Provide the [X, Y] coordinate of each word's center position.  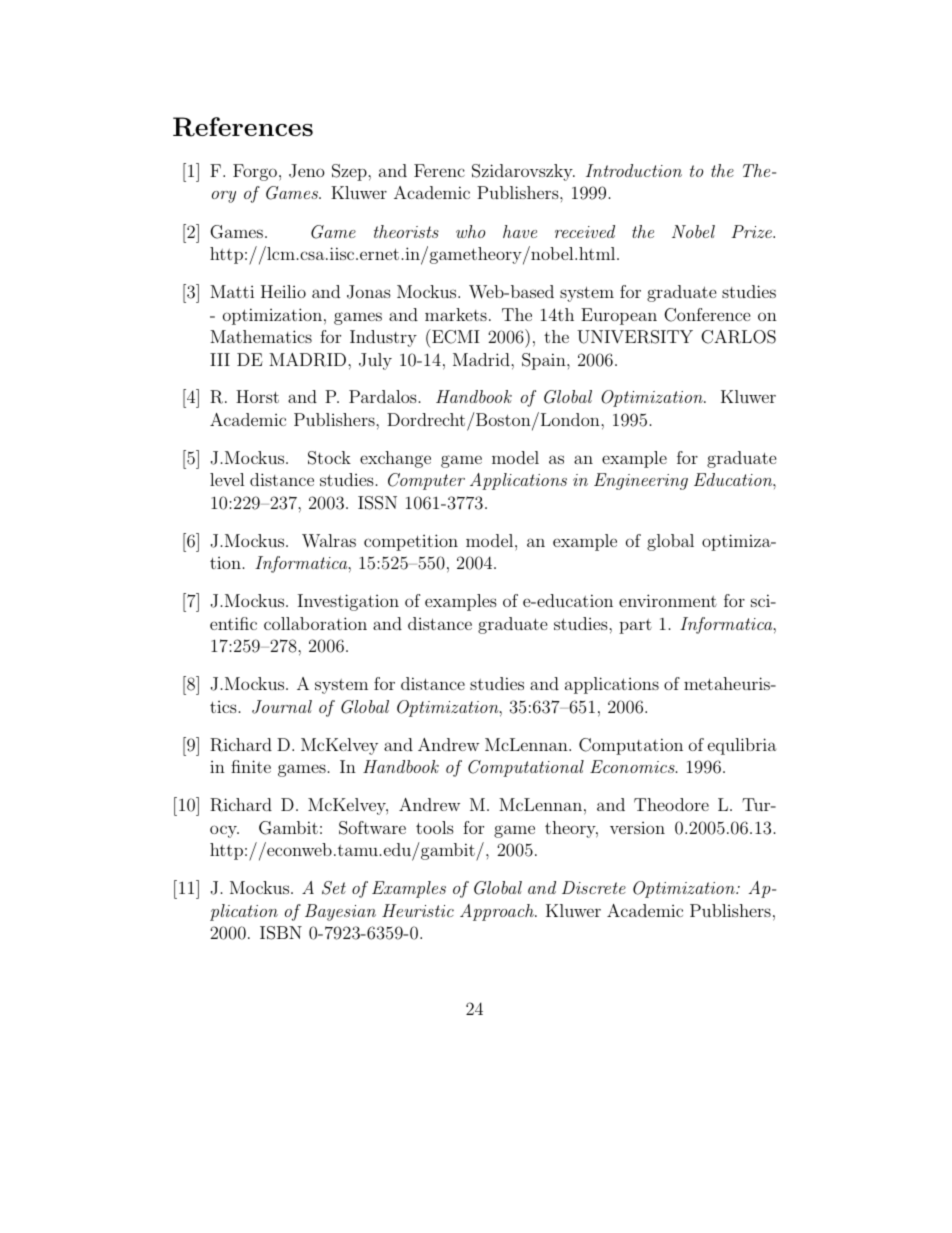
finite [251, 766]
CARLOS [738, 337]
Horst [257, 396]
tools [435, 827]
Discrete [594, 887]
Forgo [255, 172]
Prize [752, 231]
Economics [633, 766]
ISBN [281, 933]
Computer [426, 481]
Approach [498, 912]
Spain [545, 361]
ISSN [377, 503]
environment [668, 600]
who [470, 231]
